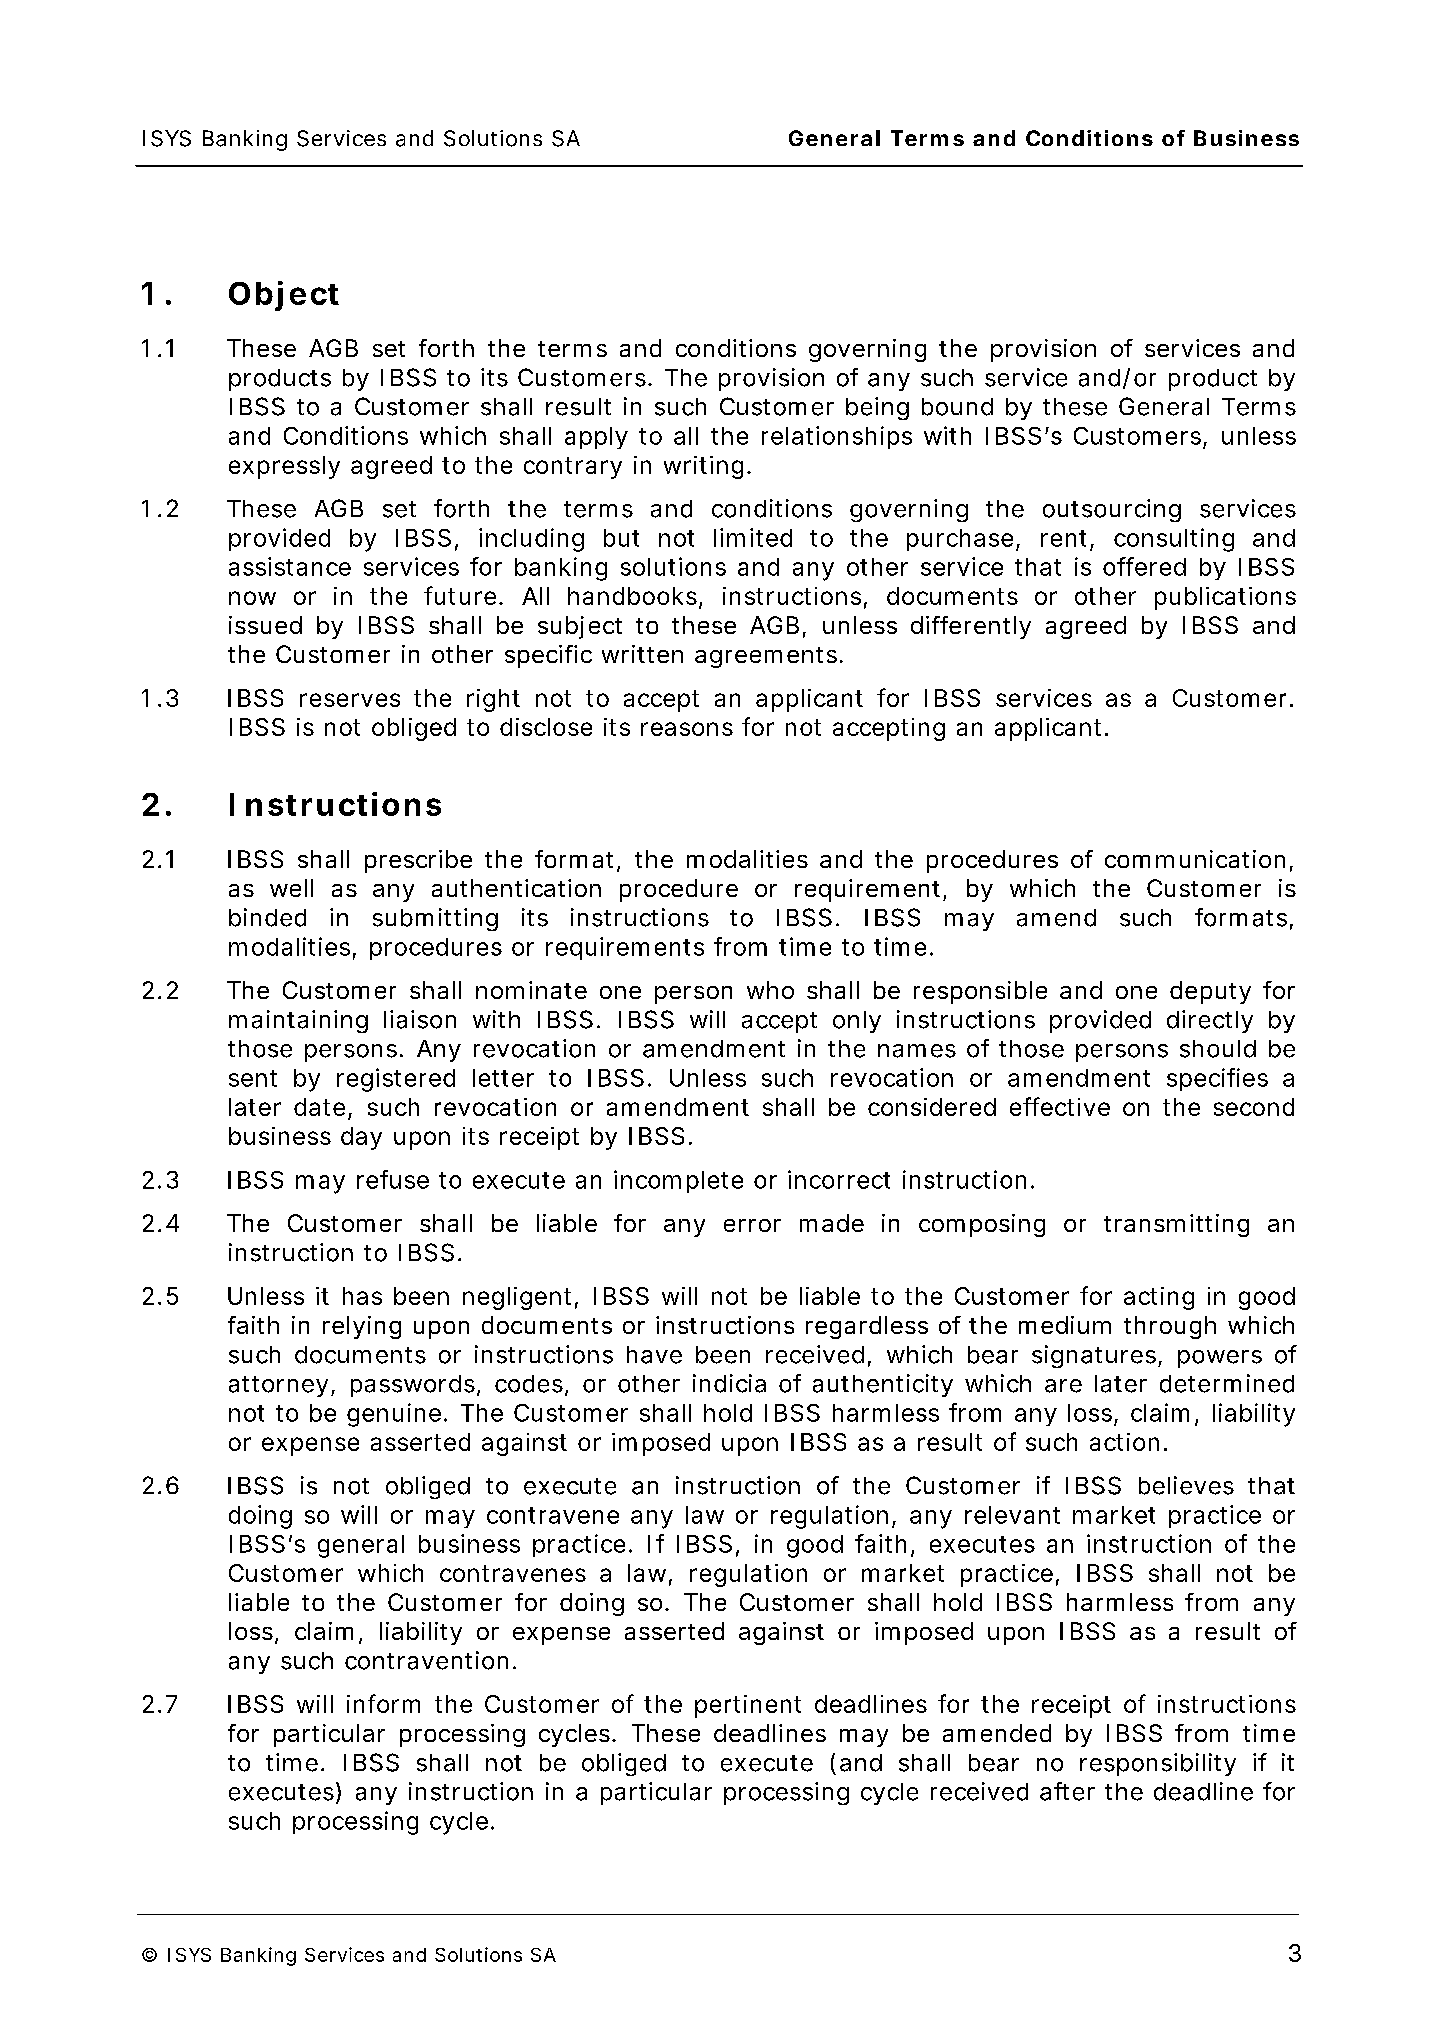  Describe the element at coordinates (383, 1703) in the page. I see `inform` at that location.
